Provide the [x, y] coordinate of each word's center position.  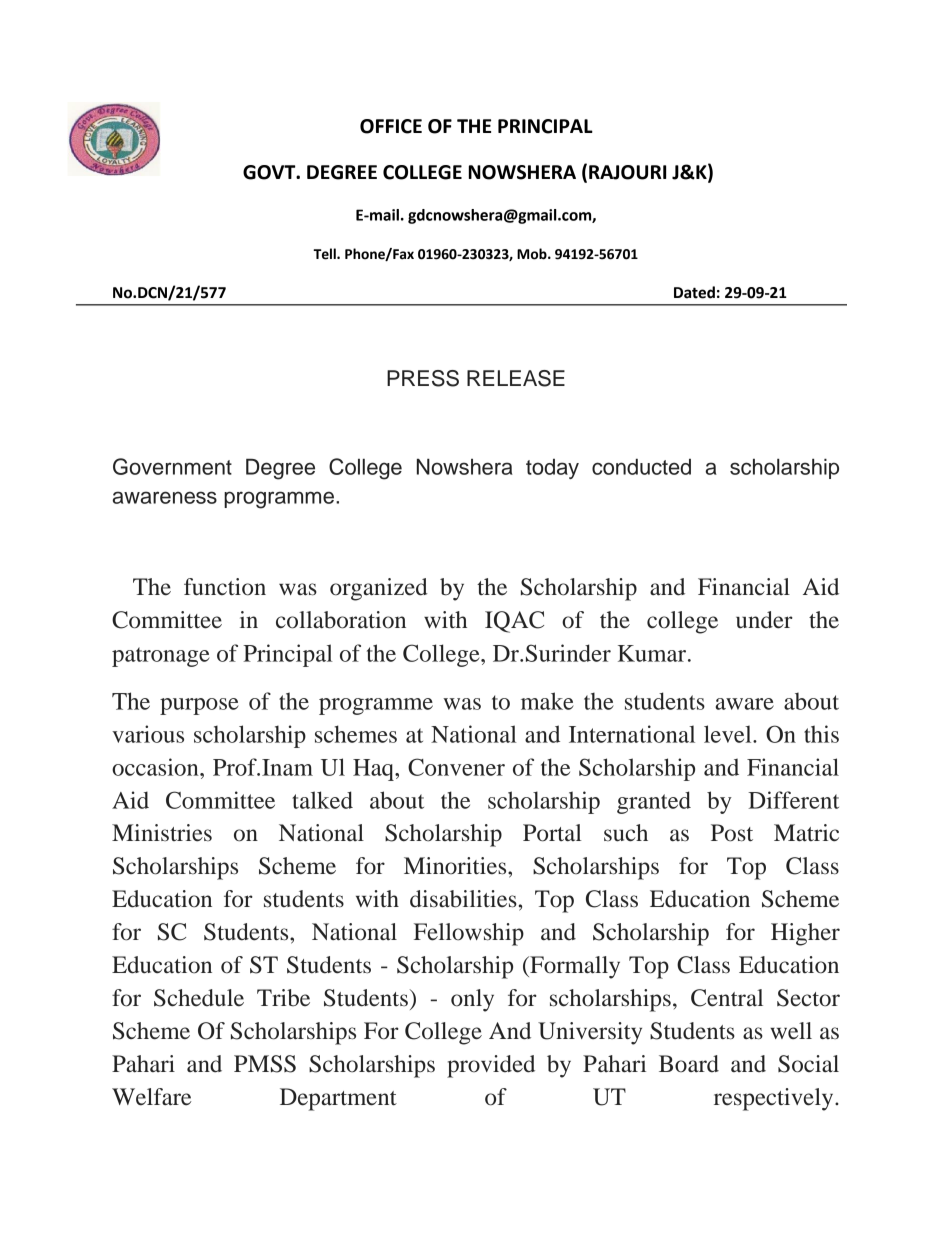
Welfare [151, 1097]
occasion [156, 767]
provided [491, 1066]
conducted [641, 467]
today [552, 469]
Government [172, 466]
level [729, 734]
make [547, 701]
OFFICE [391, 126]
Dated [694, 292]
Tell [325, 254]
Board [689, 1064]
